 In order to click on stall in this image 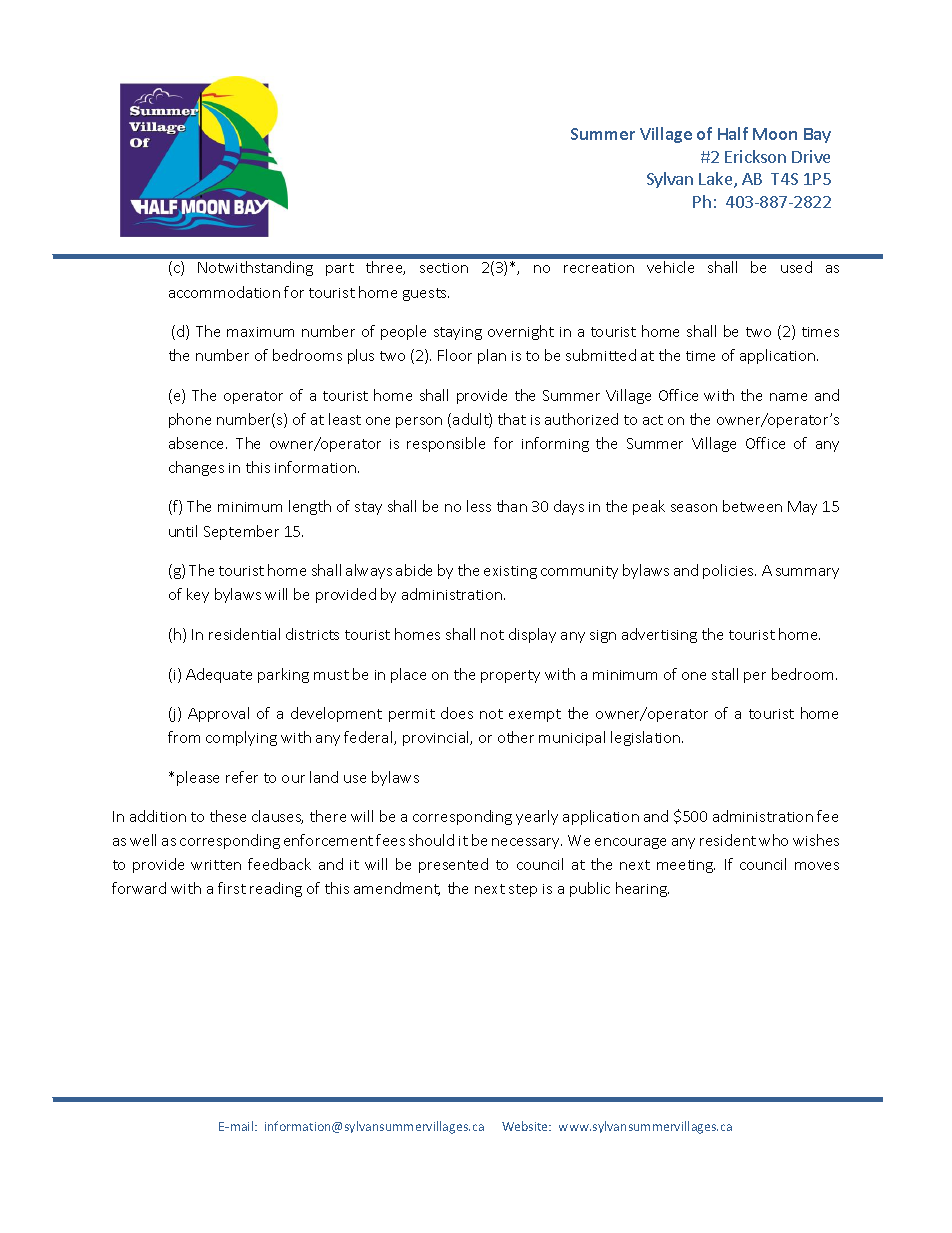, I will do `click(725, 674)`.
